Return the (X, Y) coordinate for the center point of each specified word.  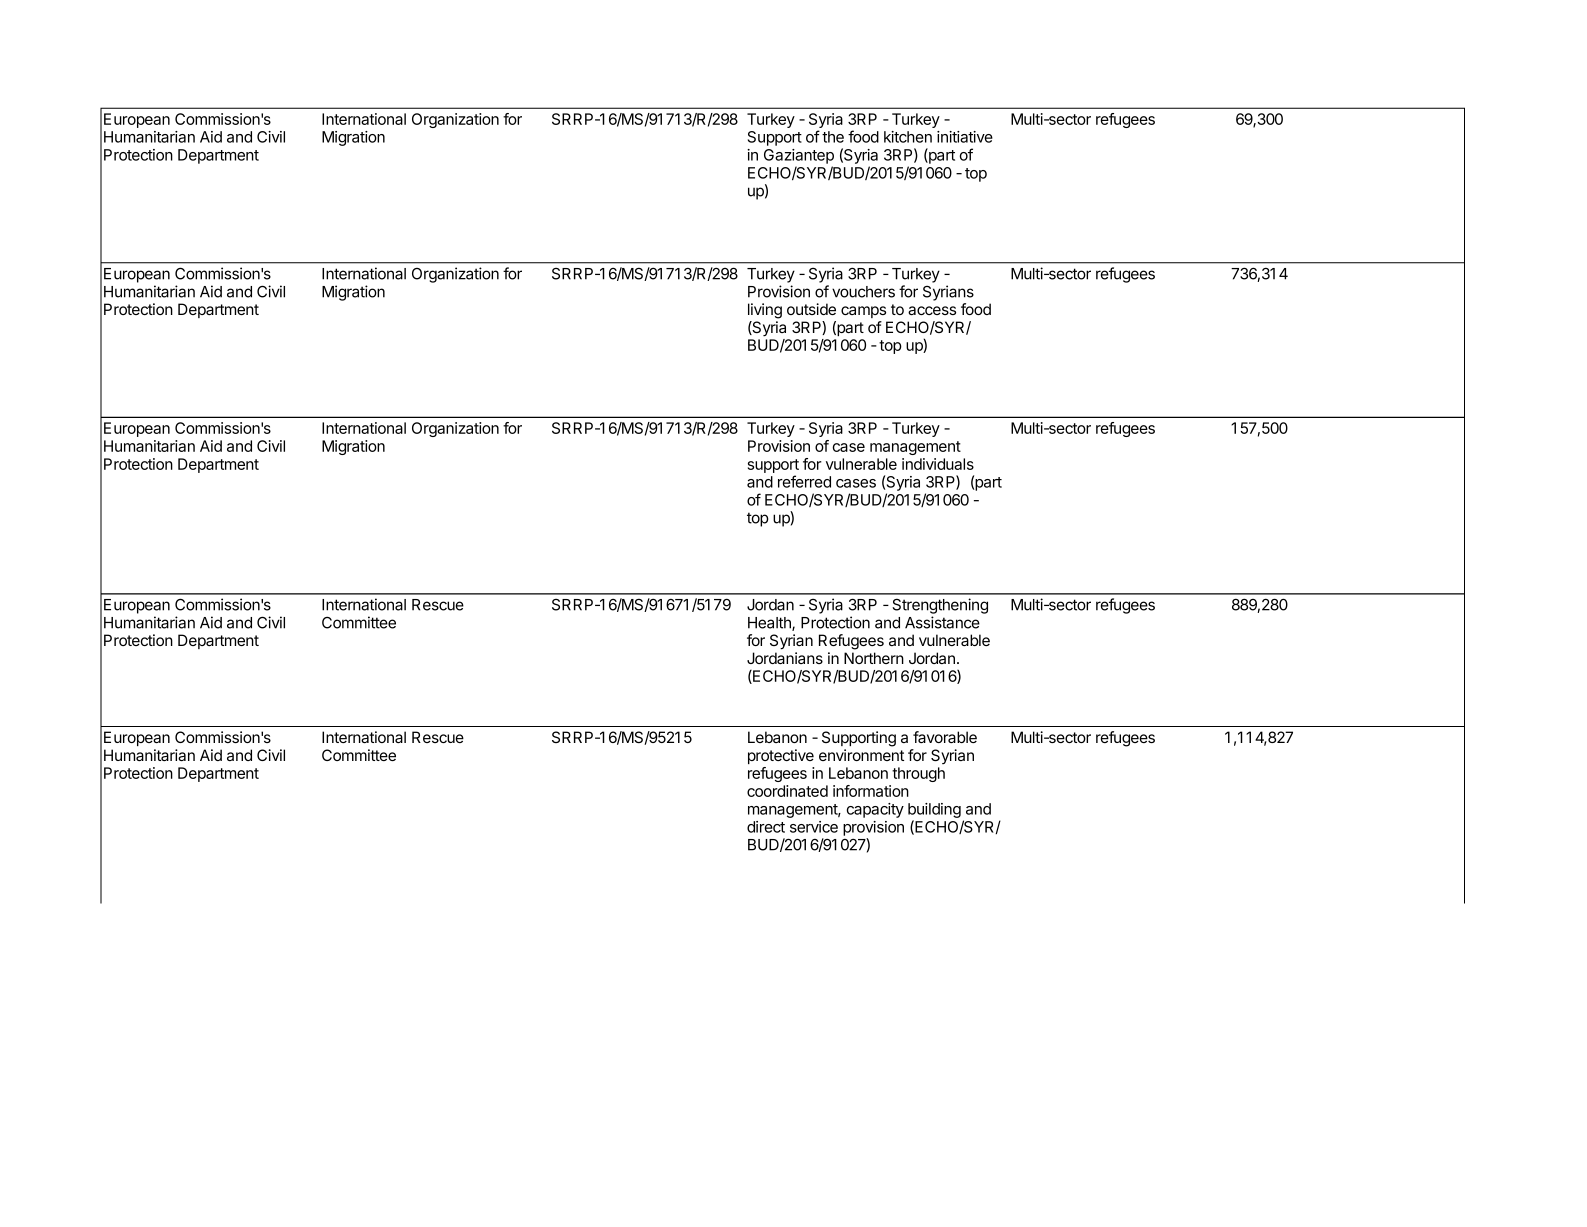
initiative (965, 137)
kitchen (908, 137)
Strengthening (940, 606)
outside (811, 309)
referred (804, 481)
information (871, 791)
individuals (938, 464)
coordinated (787, 791)
